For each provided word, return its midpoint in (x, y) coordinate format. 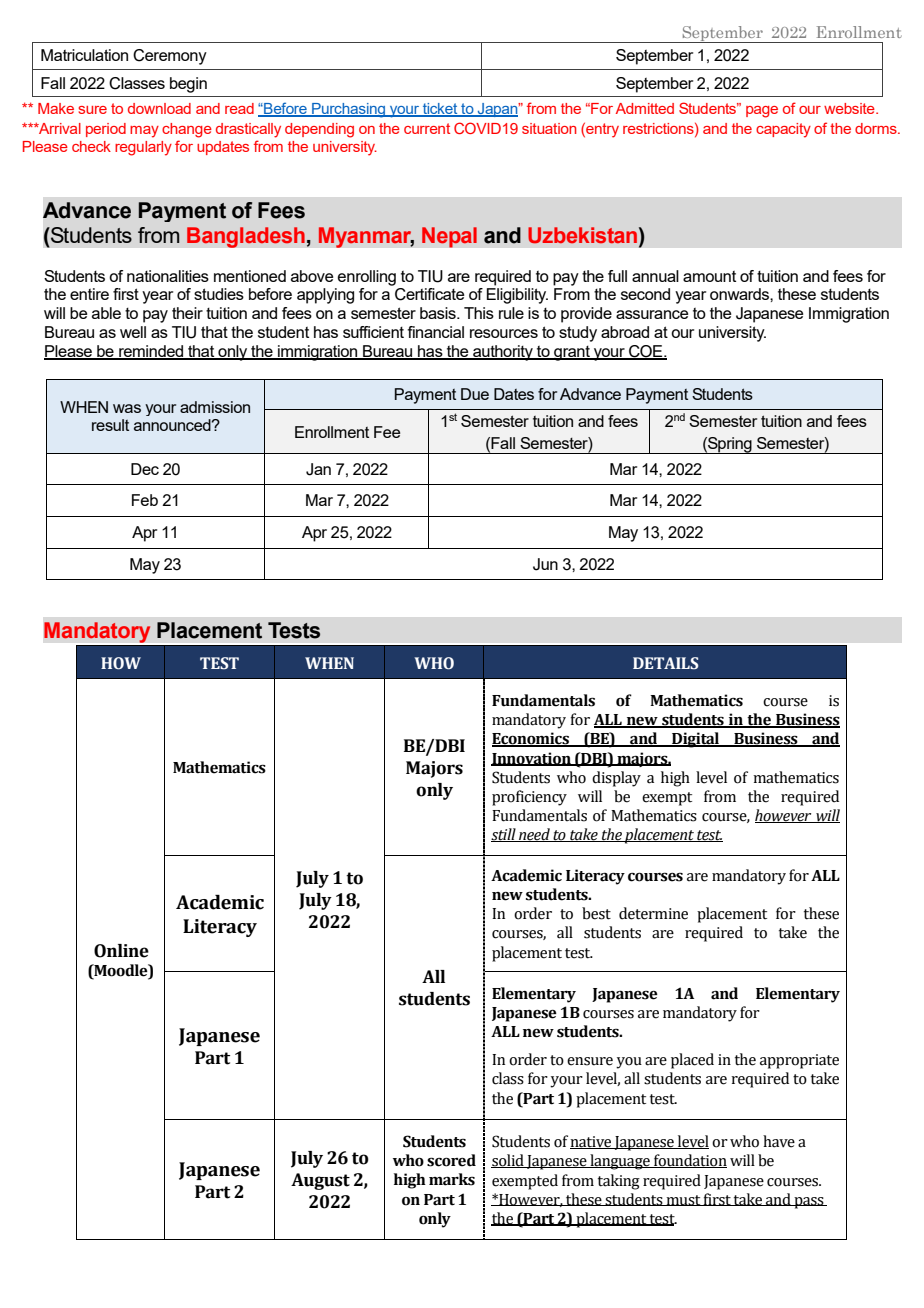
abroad (625, 332)
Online (121, 951)
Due (475, 394)
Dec (145, 469)
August (320, 1181)
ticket (440, 109)
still (504, 835)
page (762, 112)
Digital (696, 740)
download (159, 108)
